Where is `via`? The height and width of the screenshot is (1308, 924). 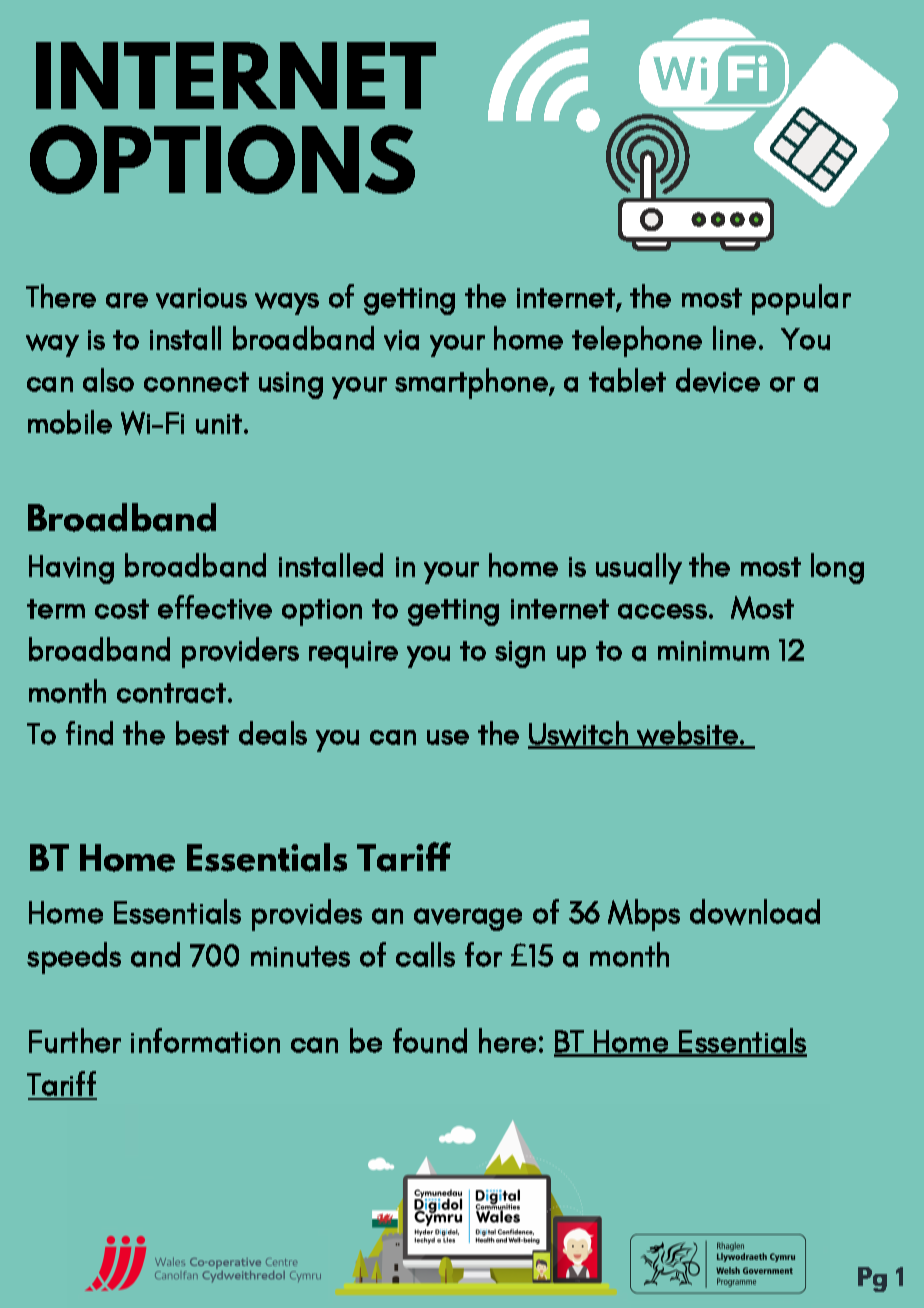
via is located at coordinates (401, 340).
